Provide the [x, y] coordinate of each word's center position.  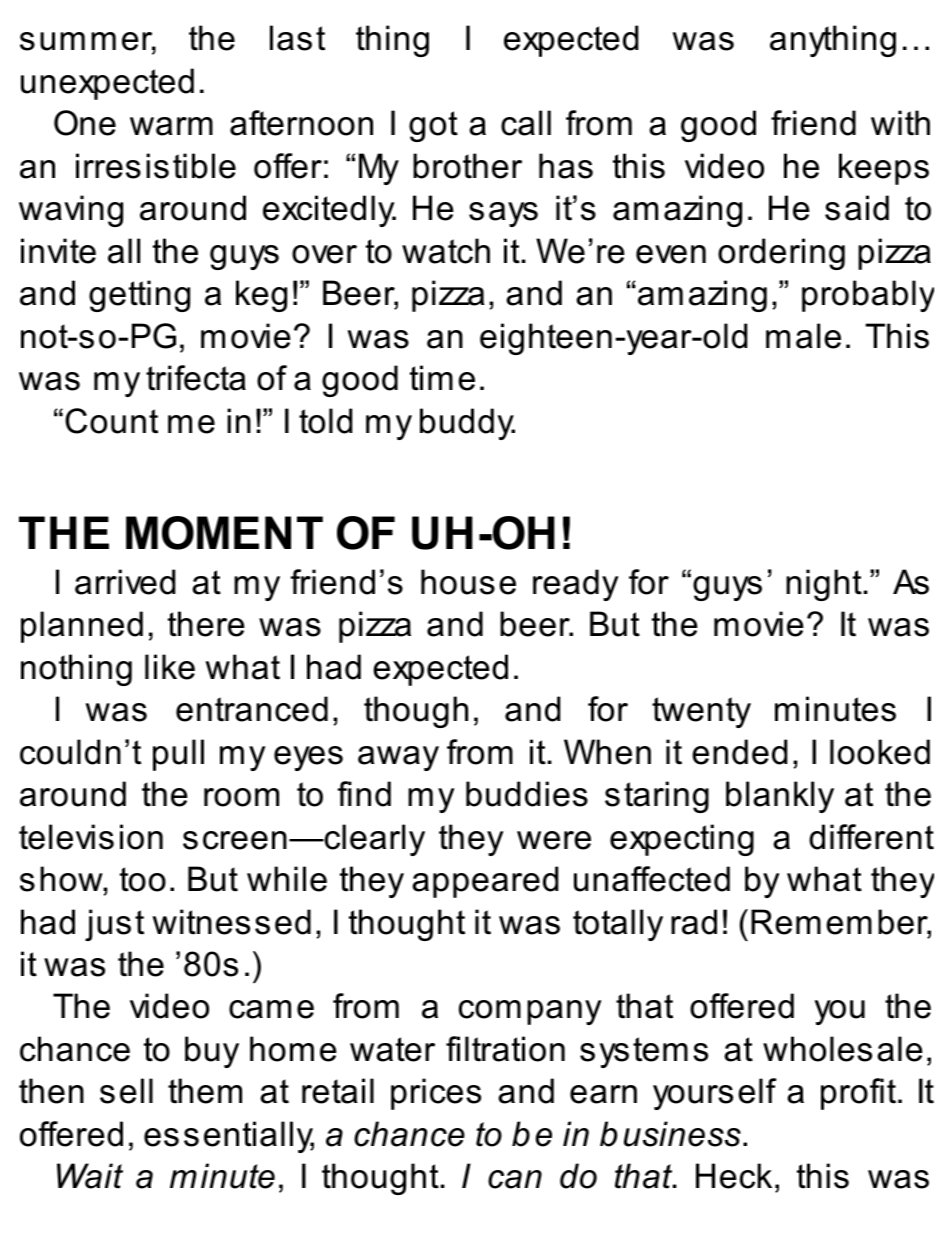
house [468, 582]
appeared [485, 882]
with [900, 123]
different [871, 837]
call [526, 123]
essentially [229, 1137]
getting [139, 296]
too [143, 879]
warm [171, 126]
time [442, 378]
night [824, 585]
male [803, 336]
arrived [125, 582]
